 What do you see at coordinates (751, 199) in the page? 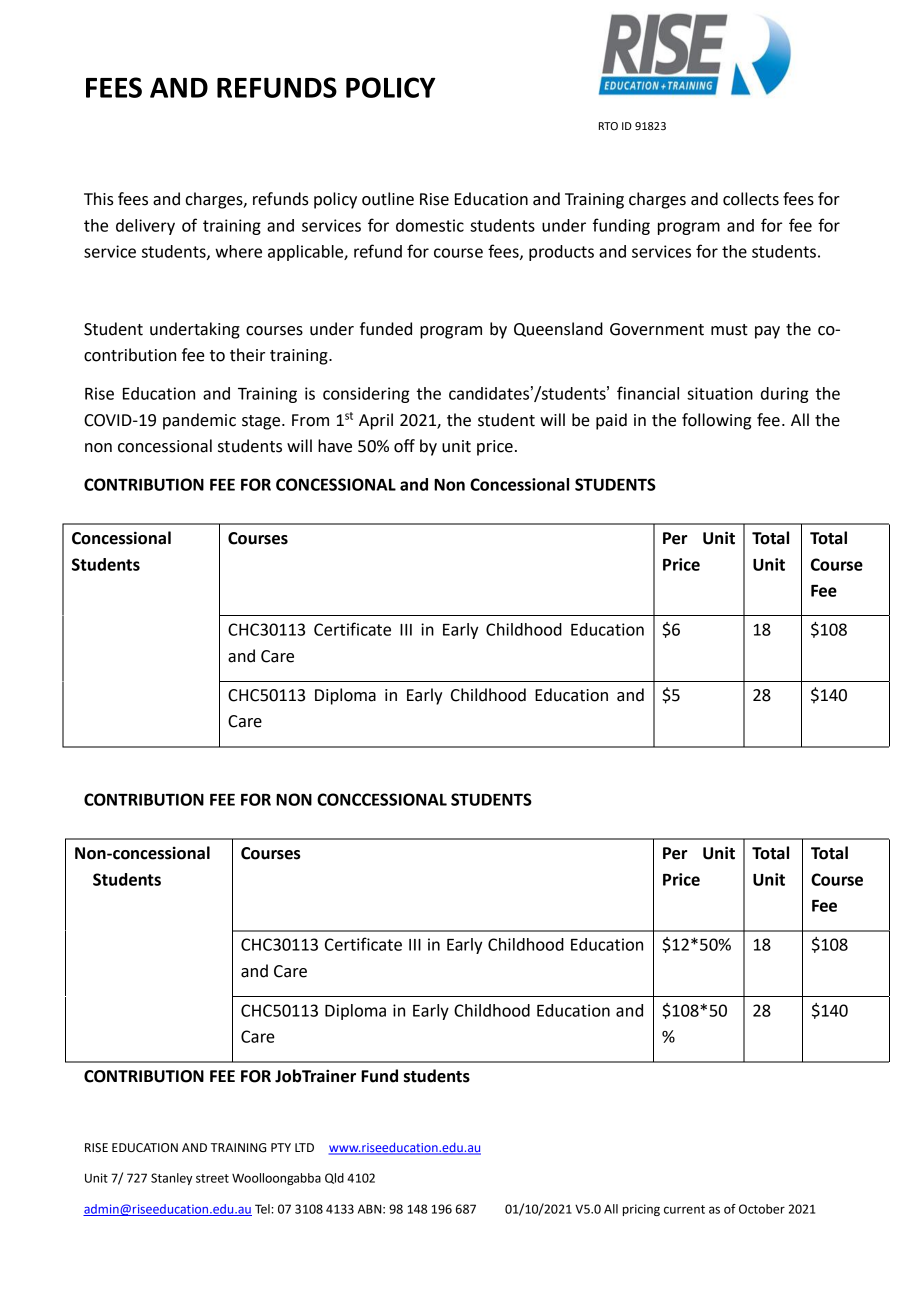
I see `collects` at bounding box center [751, 199].
